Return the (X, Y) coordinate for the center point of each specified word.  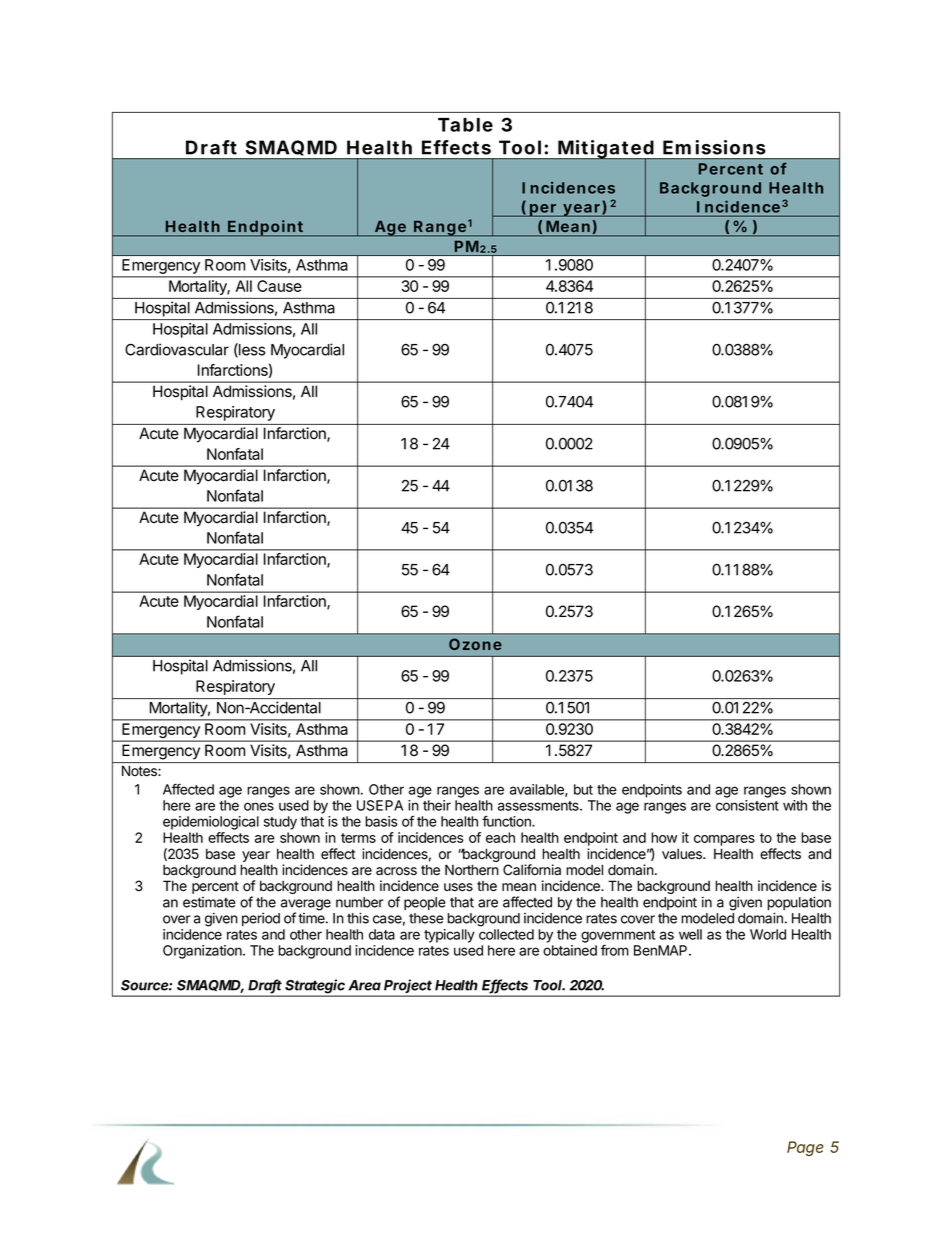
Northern (472, 870)
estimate (209, 902)
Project (408, 987)
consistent (747, 805)
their (437, 805)
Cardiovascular (177, 349)
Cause (279, 286)
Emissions (714, 147)
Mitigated (606, 150)
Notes (140, 771)
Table (465, 125)
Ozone (475, 644)
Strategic (316, 987)
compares (724, 840)
